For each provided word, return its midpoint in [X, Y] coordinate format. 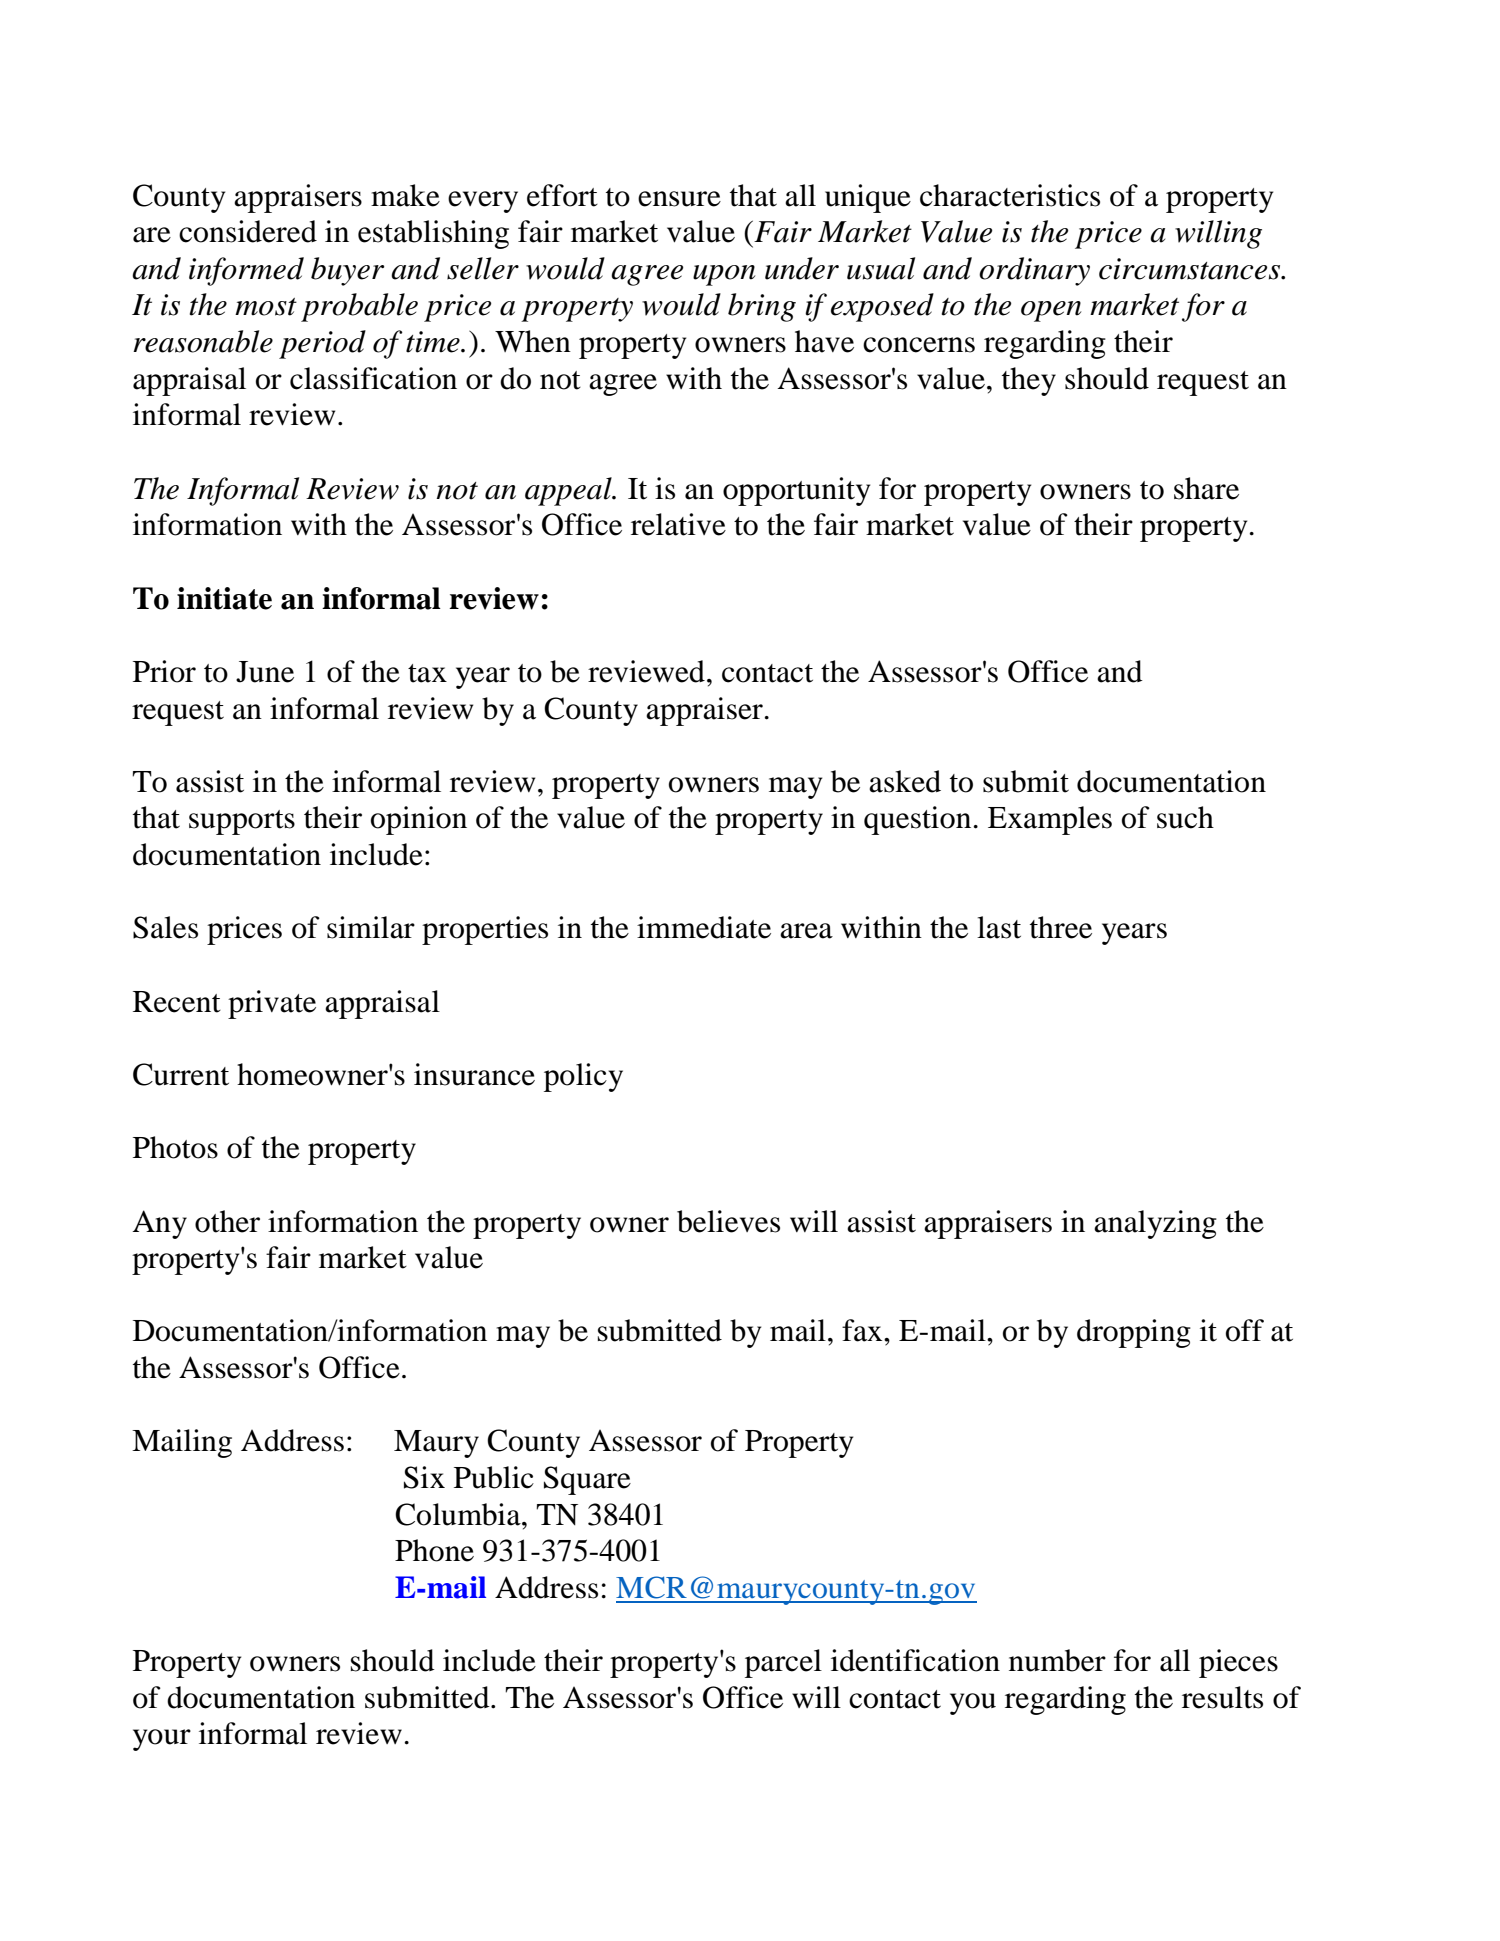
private [272, 1004]
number [1057, 1660]
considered [248, 231]
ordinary [1034, 271]
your [162, 1740]
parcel [783, 1663]
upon [724, 275]
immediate [704, 927]
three [1061, 927]
